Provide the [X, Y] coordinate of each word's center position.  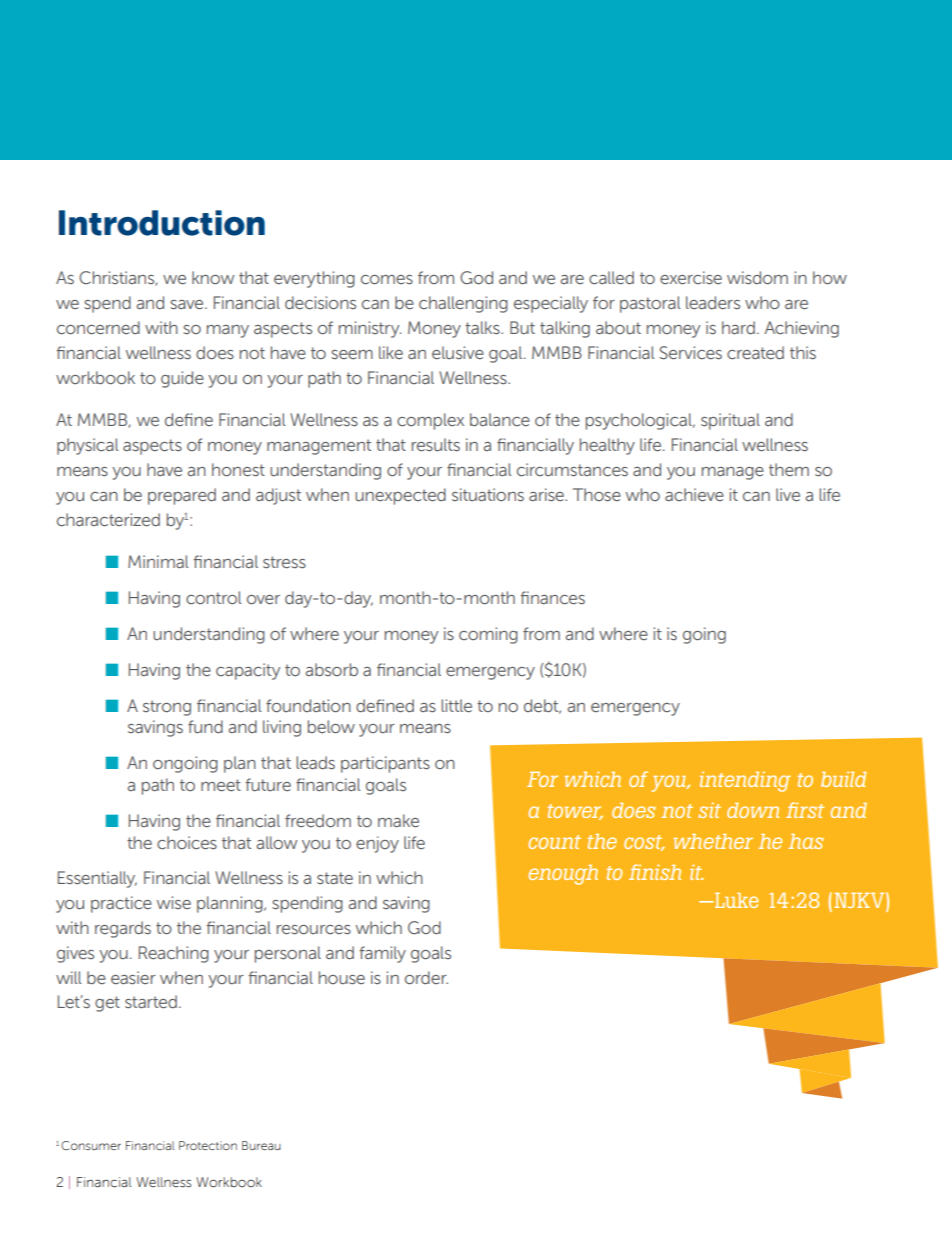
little [456, 705]
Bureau [261, 1145]
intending [745, 782]
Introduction [162, 223]
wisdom [757, 277]
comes [387, 280]
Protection [208, 1145]
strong [167, 708]
